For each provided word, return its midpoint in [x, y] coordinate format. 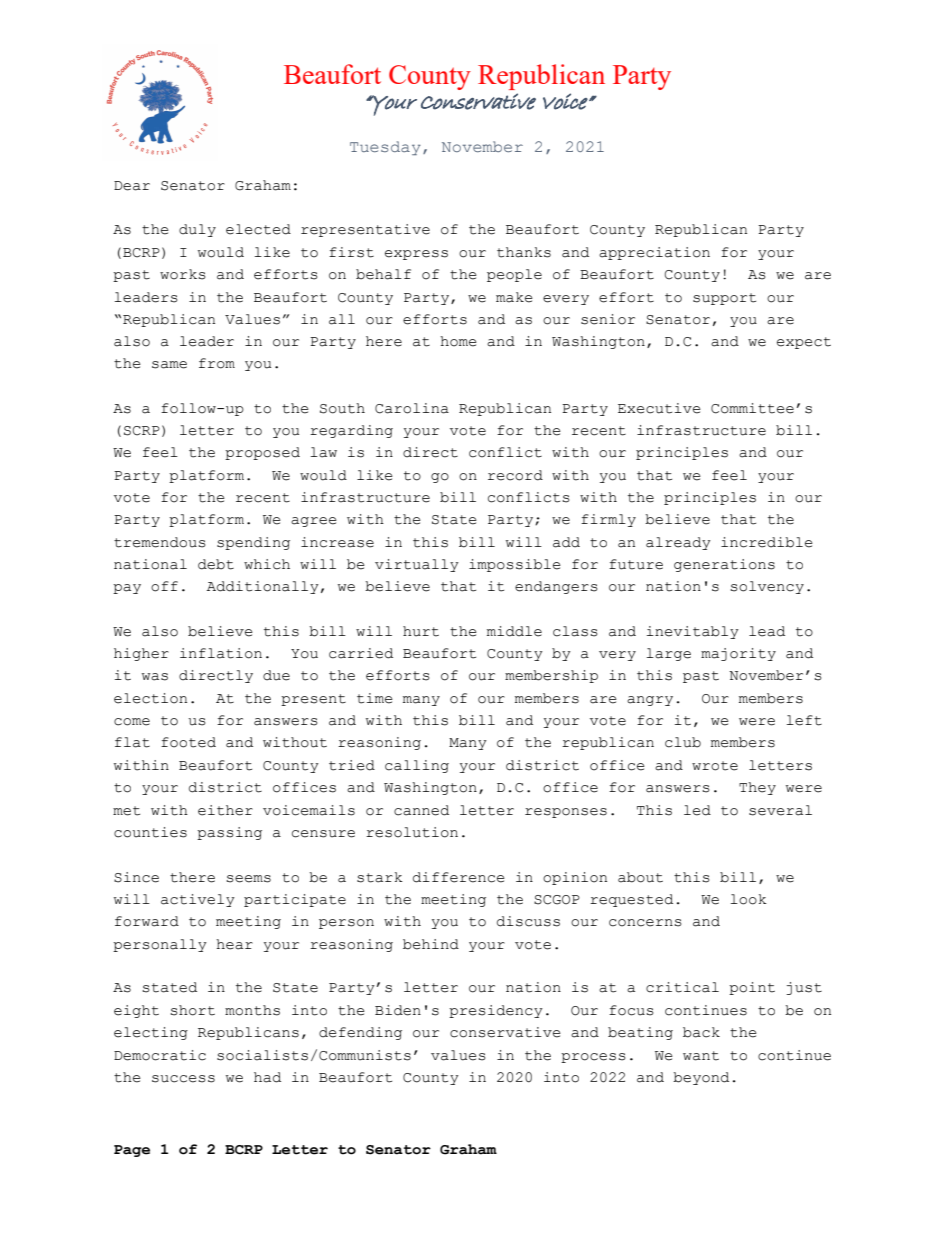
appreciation [654, 253]
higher [141, 654]
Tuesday [385, 148]
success [183, 1079]
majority [738, 654]
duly [197, 230]
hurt [421, 631]
